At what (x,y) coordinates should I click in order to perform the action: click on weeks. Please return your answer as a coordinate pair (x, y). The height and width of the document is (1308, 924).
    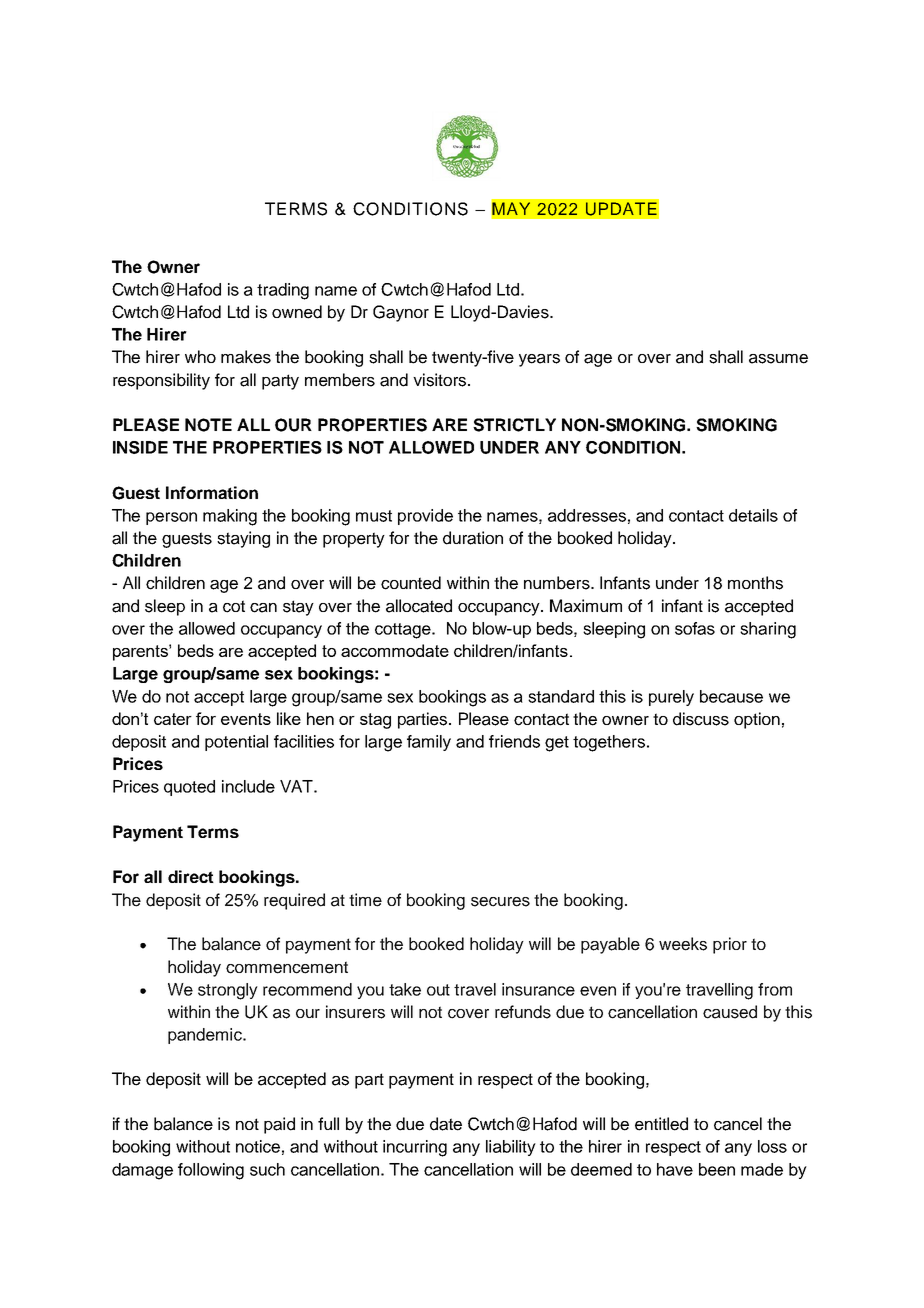
    Looking at the image, I should click on (683, 944).
